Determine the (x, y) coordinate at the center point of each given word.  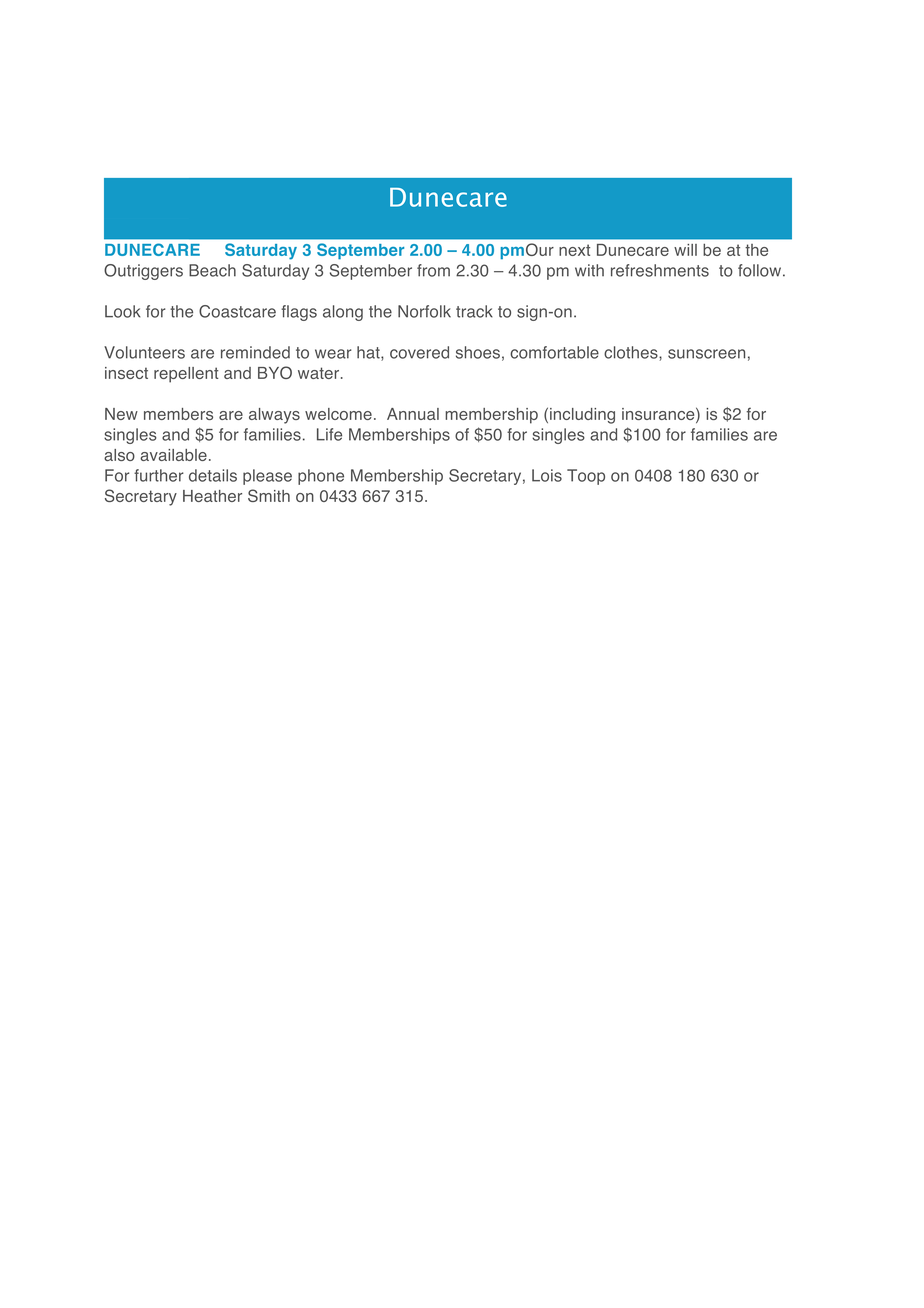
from (433, 270)
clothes (632, 353)
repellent (186, 375)
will (685, 250)
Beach (212, 270)
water (318, 373)
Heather (212, 496)
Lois (547, 475)
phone (321, 477)
